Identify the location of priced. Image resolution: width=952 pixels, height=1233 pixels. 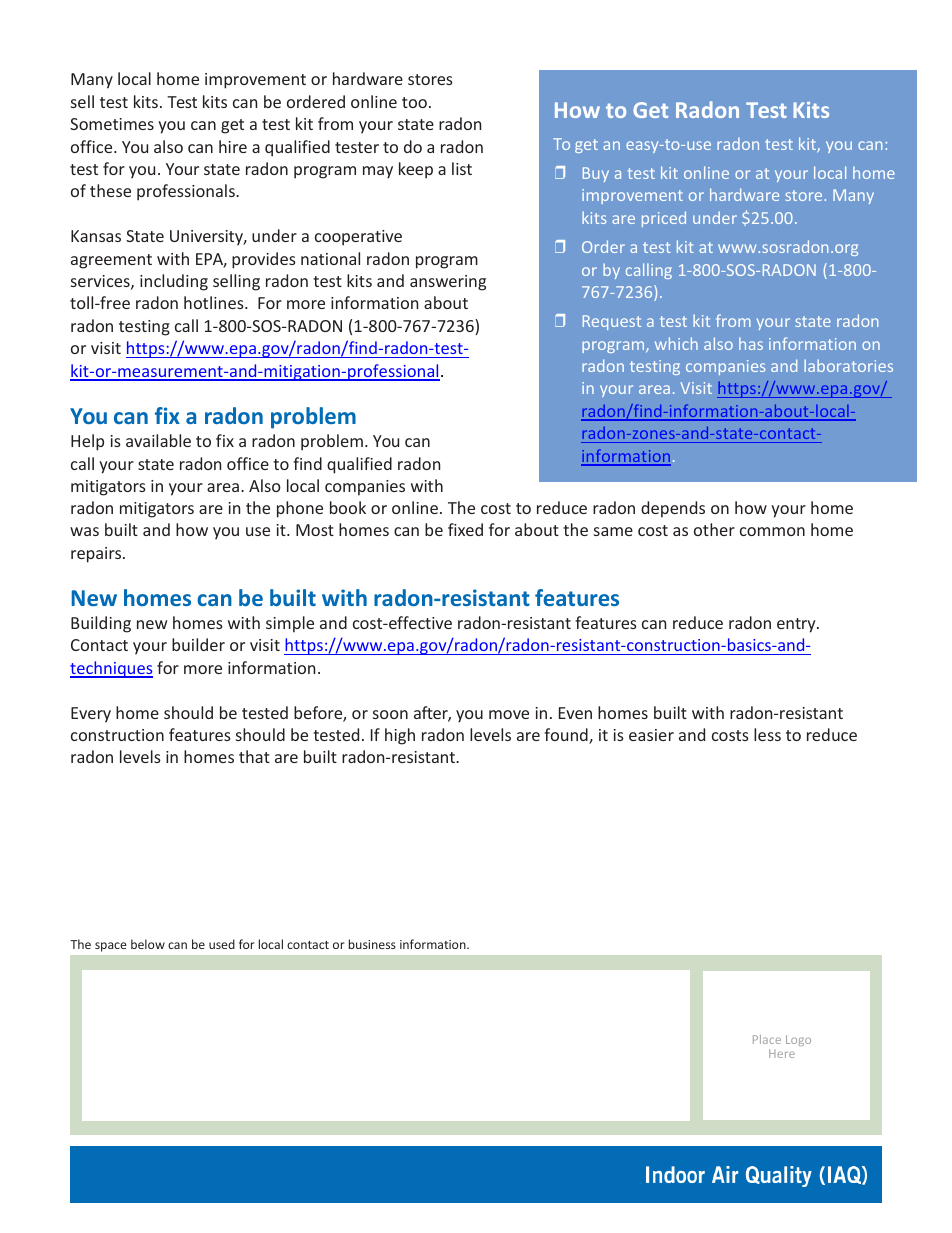
(664, 219).
